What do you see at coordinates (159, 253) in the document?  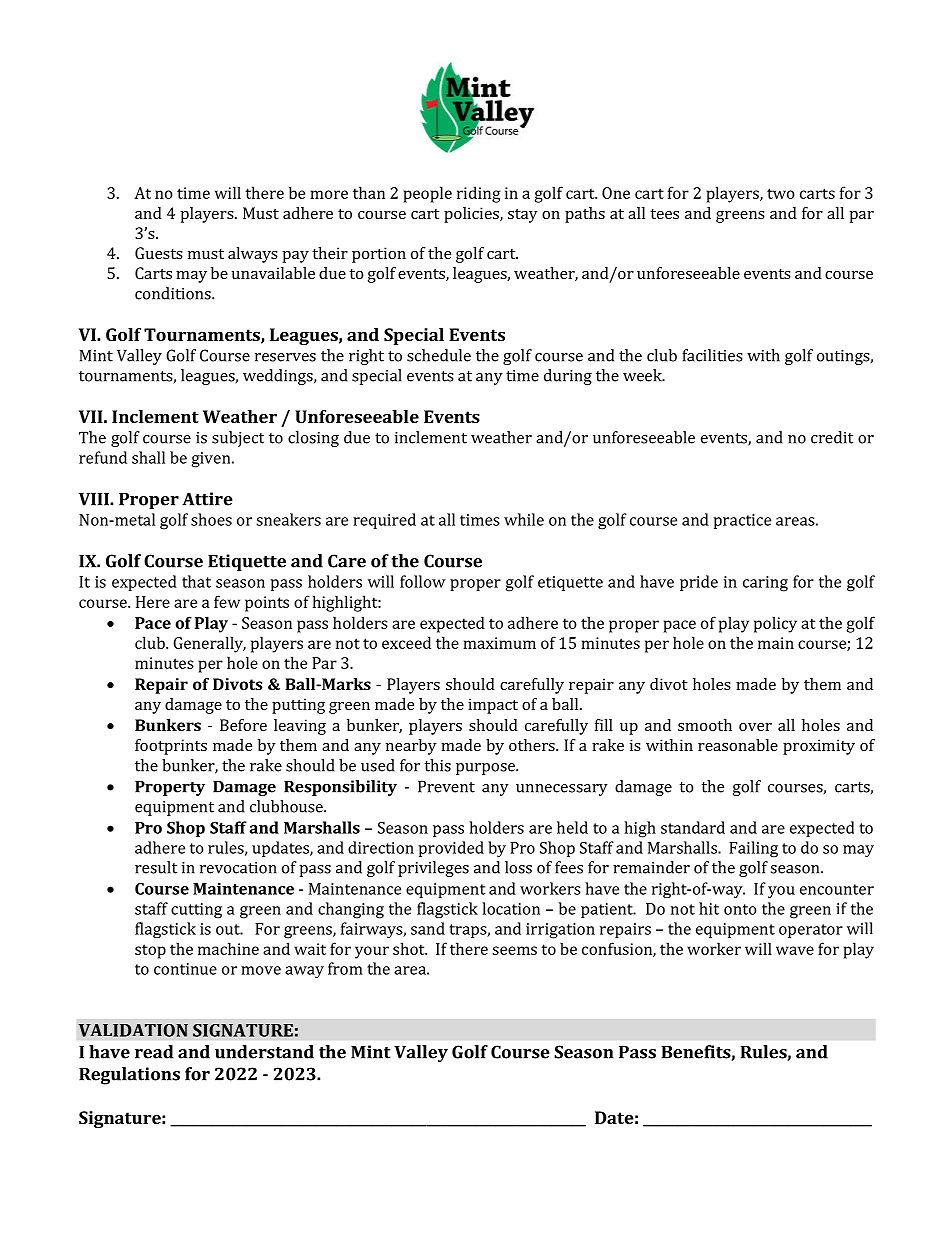 I see `Guests` at bounding box center [159, 253].
